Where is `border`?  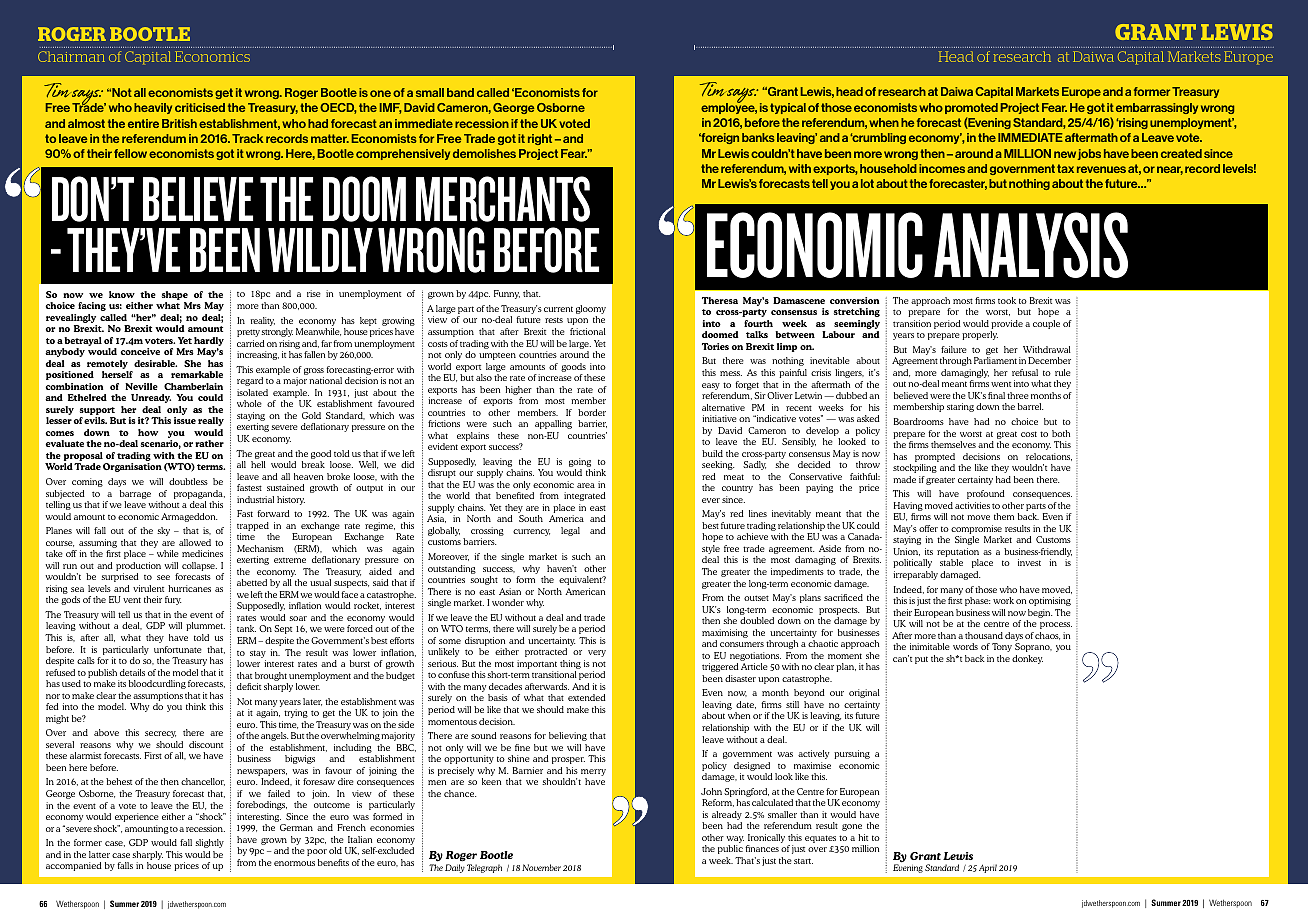 border is located at coordinates (592, 412).
